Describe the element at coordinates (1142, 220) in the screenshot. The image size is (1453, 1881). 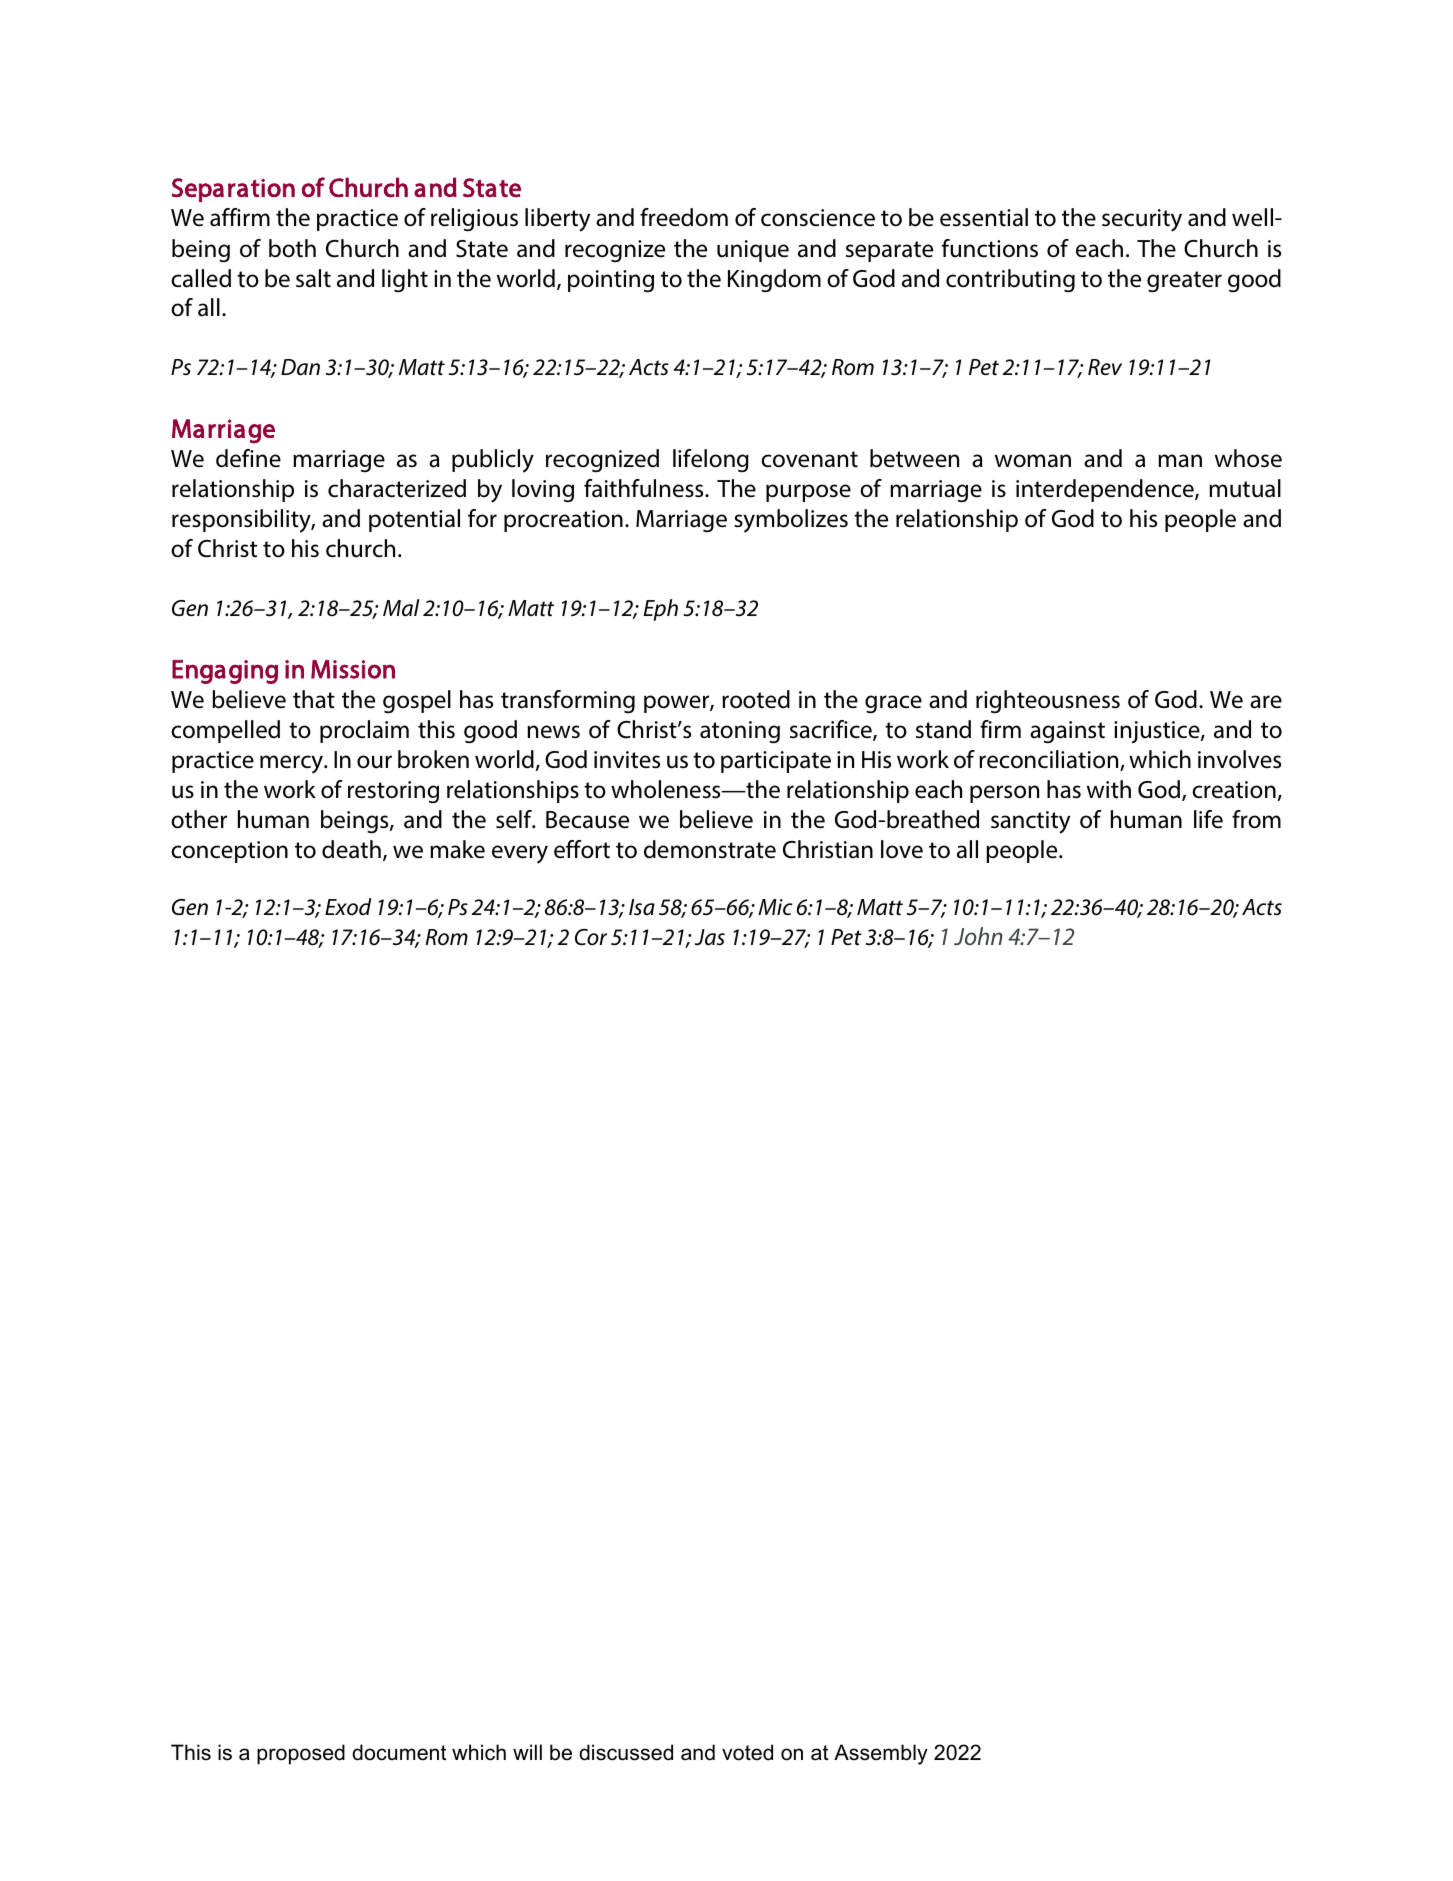
I see `security` at that location.
